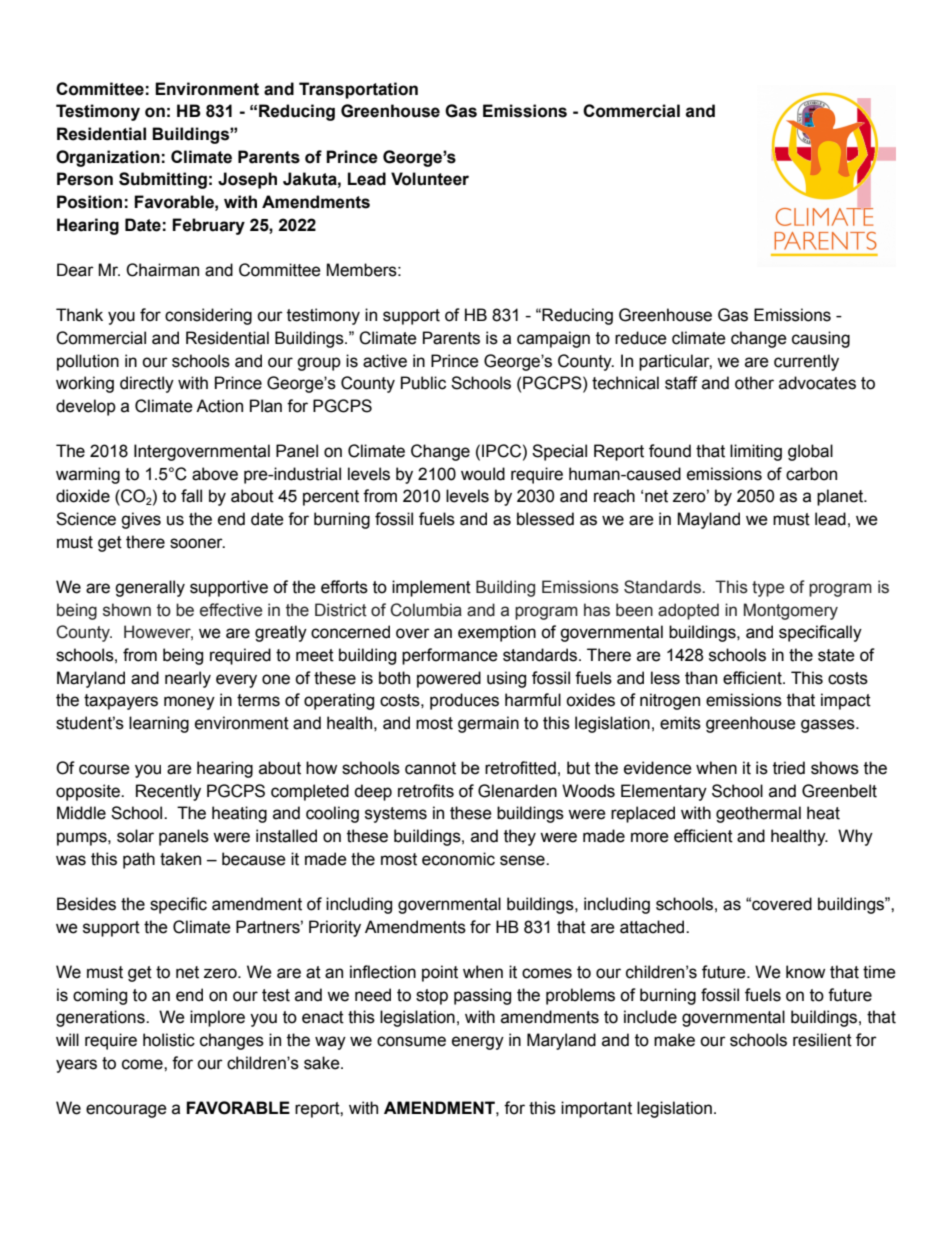  What do you see at coordinates (855, 837) in the screenshot?
I see `Why` at bounding box center [855, 837].
